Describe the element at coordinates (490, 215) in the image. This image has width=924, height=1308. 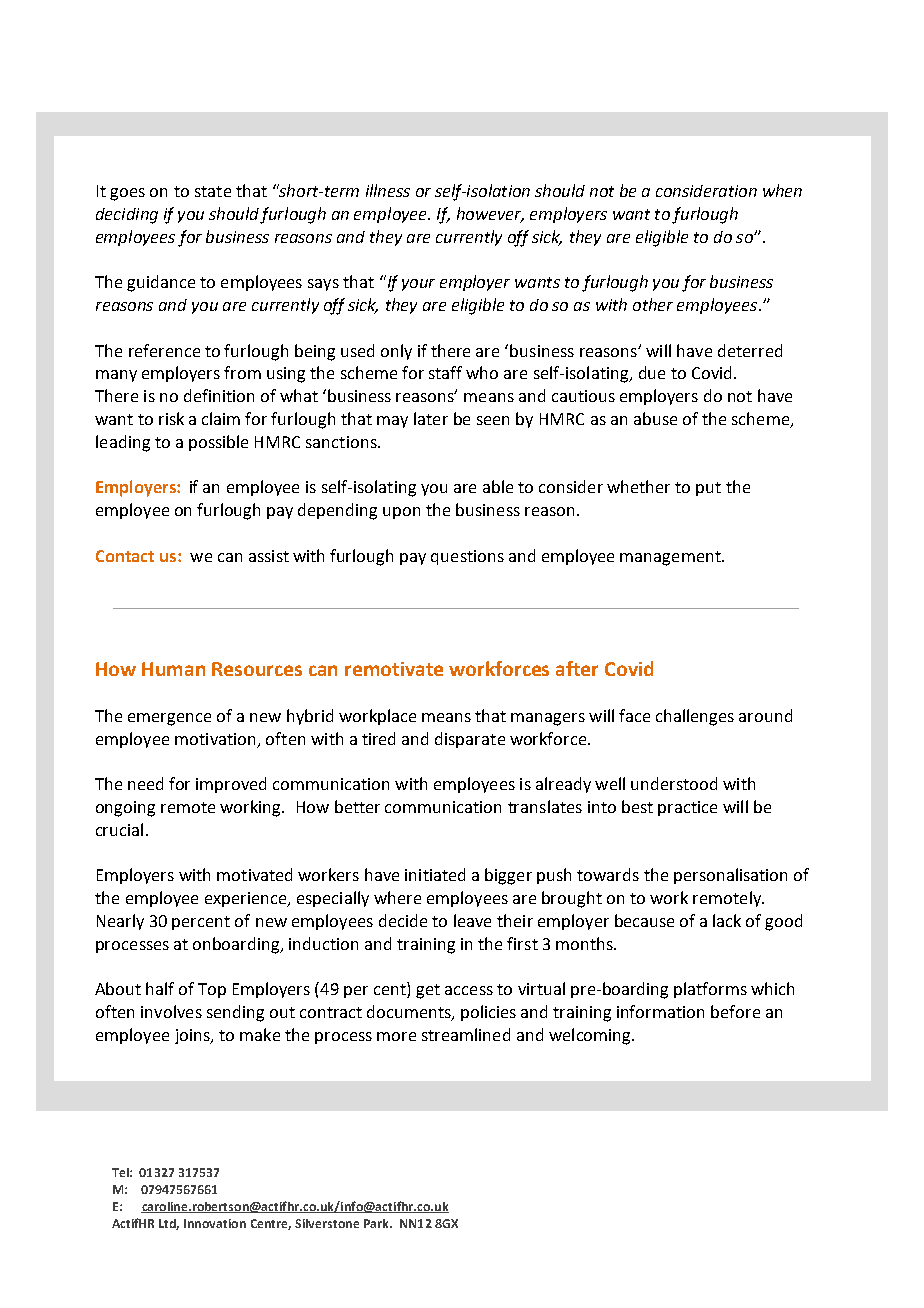
I see `however` at that location.
